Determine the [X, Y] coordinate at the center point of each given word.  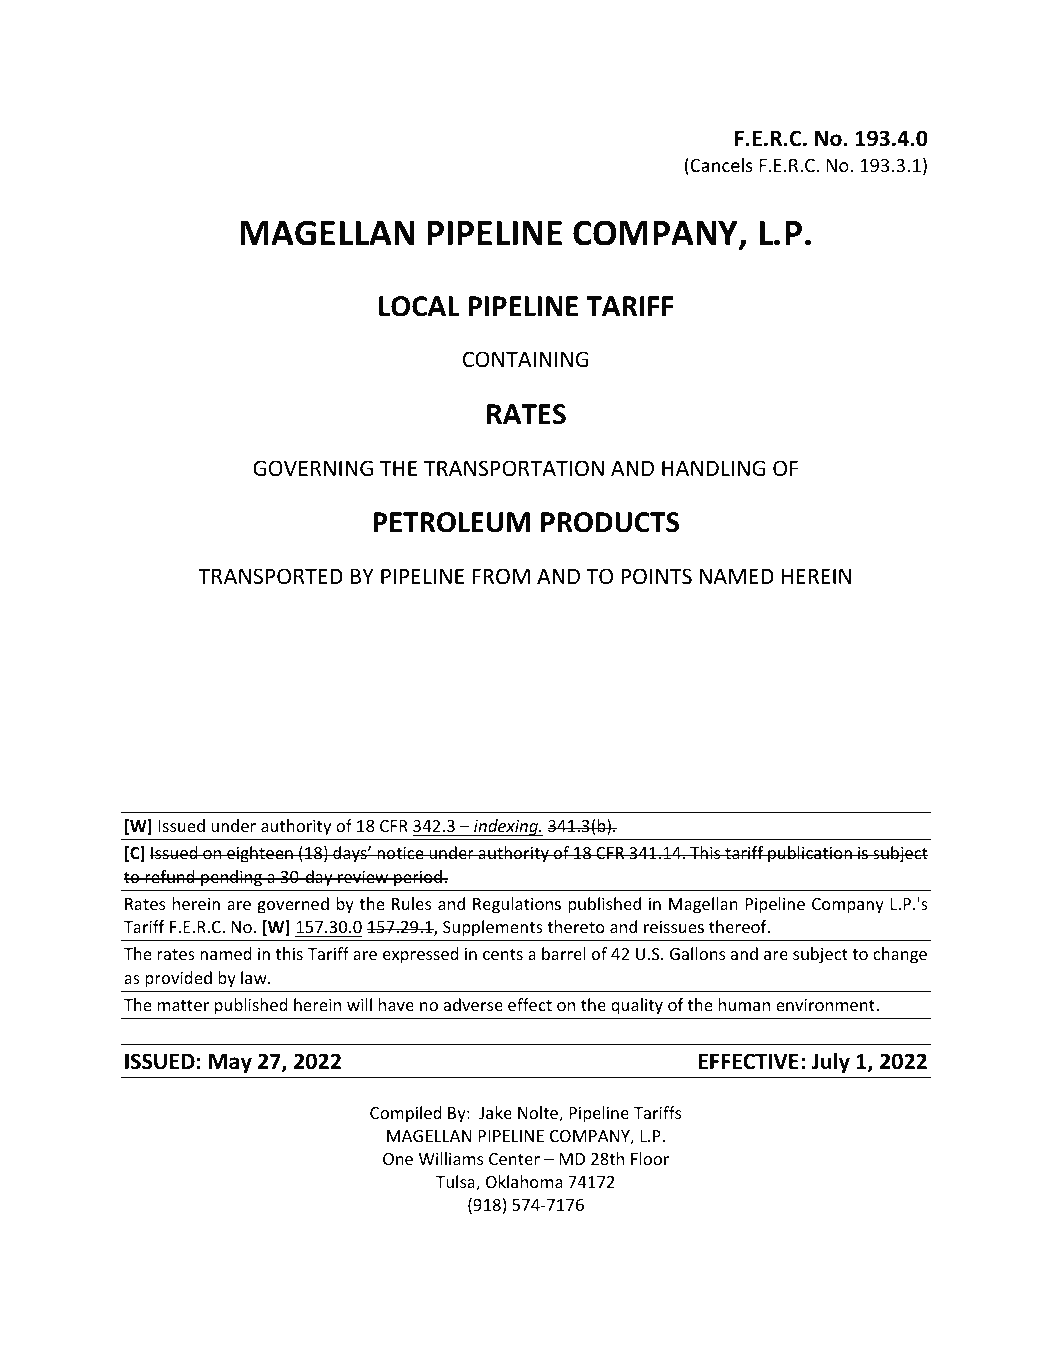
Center [514, 1159]
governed [293, 905]
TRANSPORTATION [514, 468]
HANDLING [713, 468]
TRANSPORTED [270, 576]
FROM [501, 576]
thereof [739, 926]
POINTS [656, 576]
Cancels [720, 166]
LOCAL [419, 306]
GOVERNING [313, 468]
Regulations [517, 905]
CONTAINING [525, 359]
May [230, 1063]
